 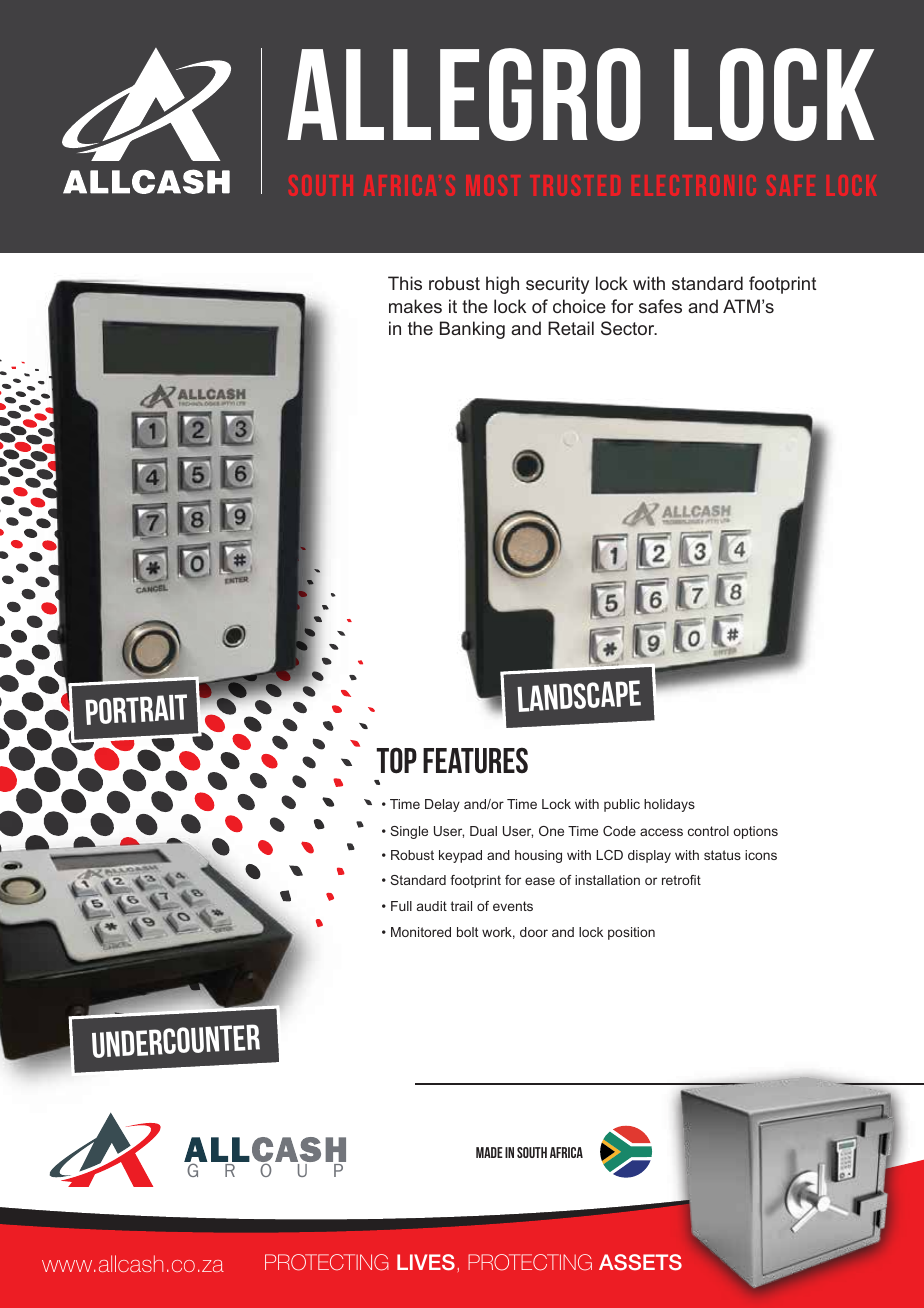 What do you see at coordinates (629, 328) in the document?
I see `Sector` at bounding box center [629, 328].
